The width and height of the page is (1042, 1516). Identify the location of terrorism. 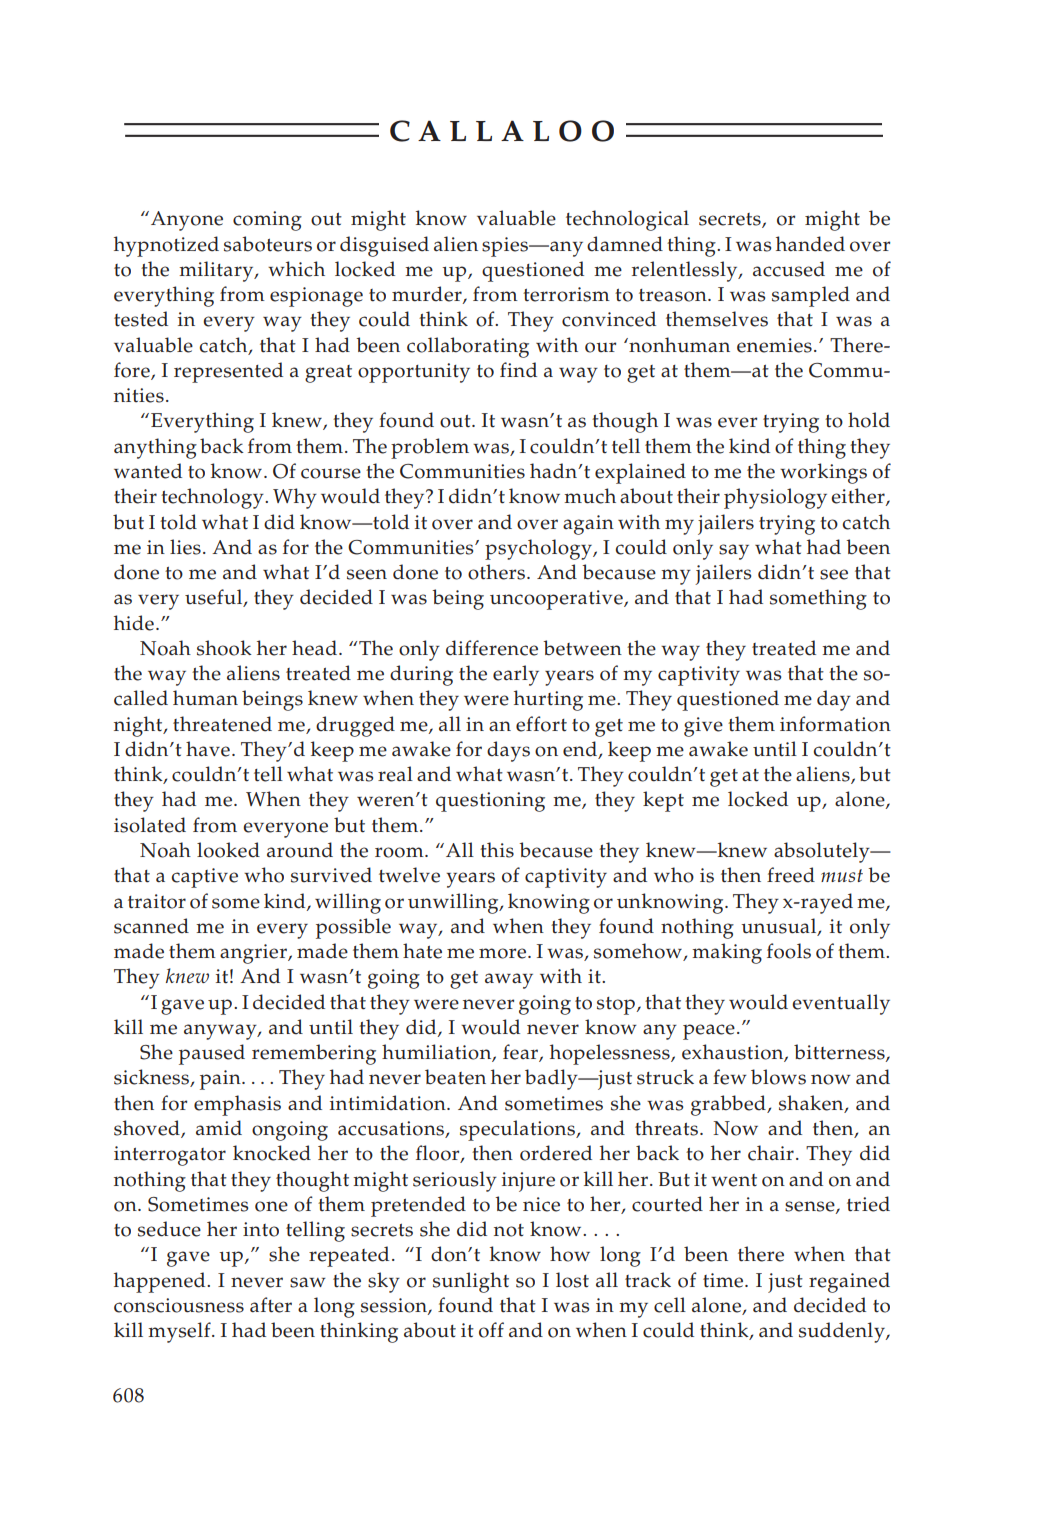
(566, 294).
